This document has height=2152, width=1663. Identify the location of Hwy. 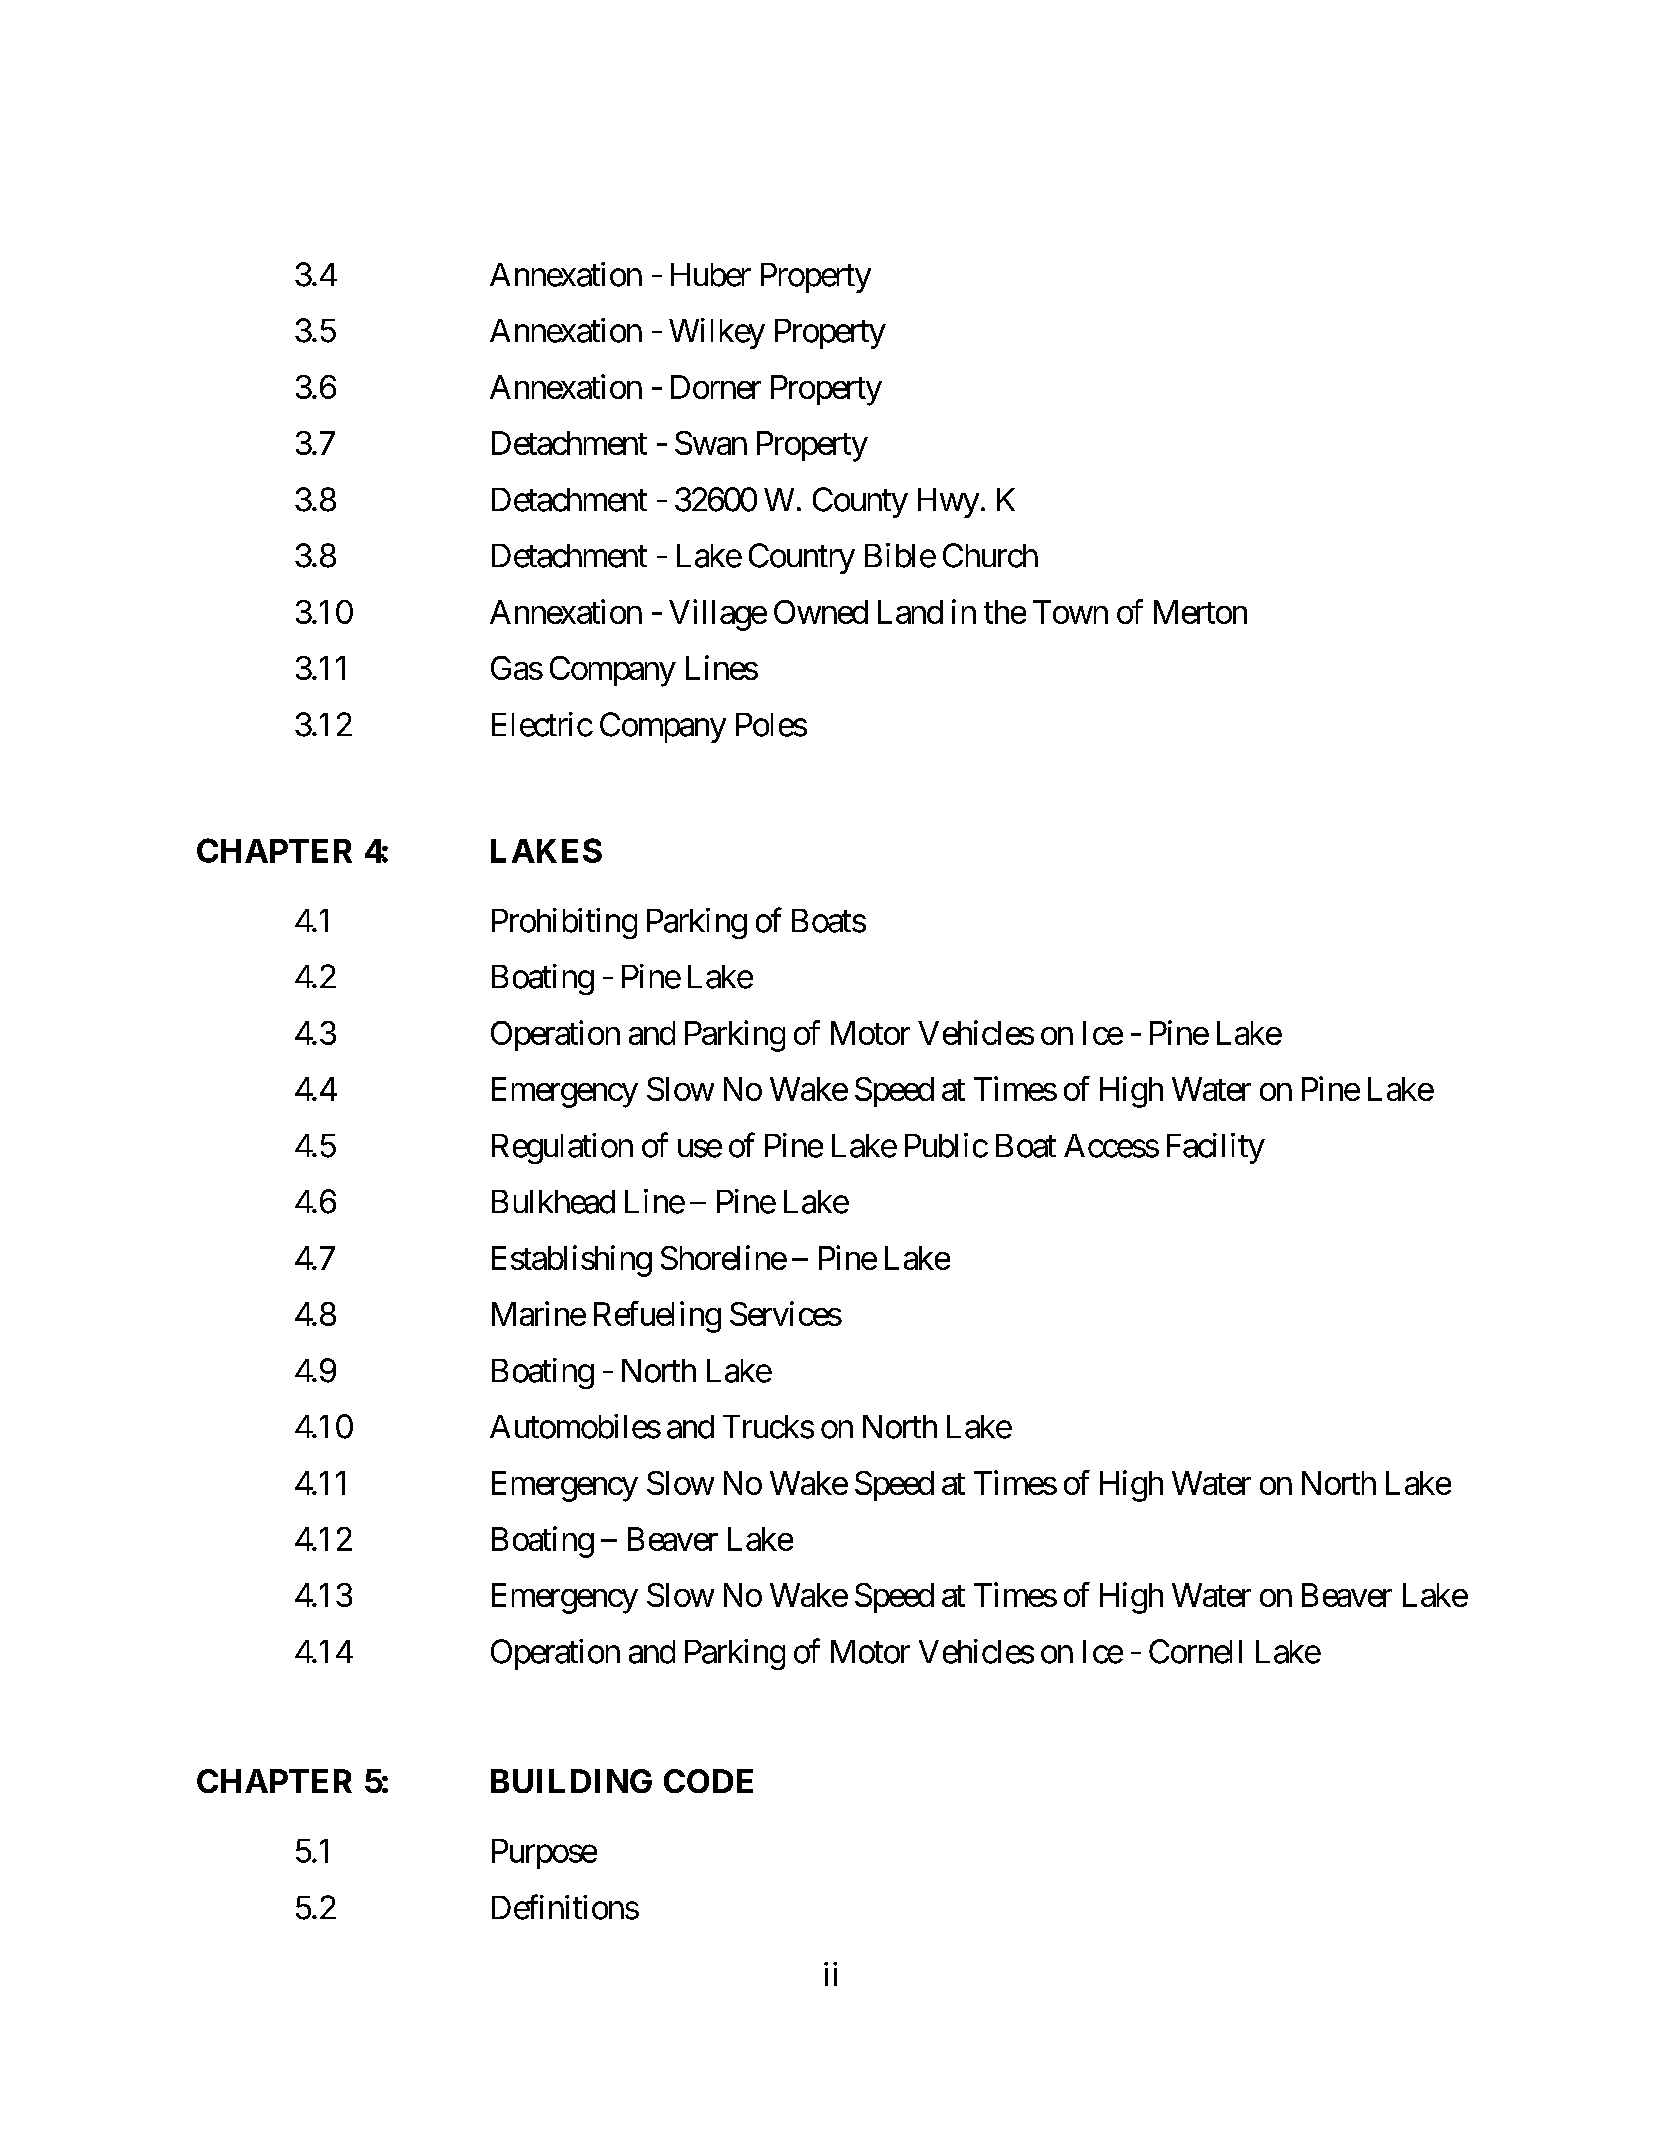
(948, 503).
